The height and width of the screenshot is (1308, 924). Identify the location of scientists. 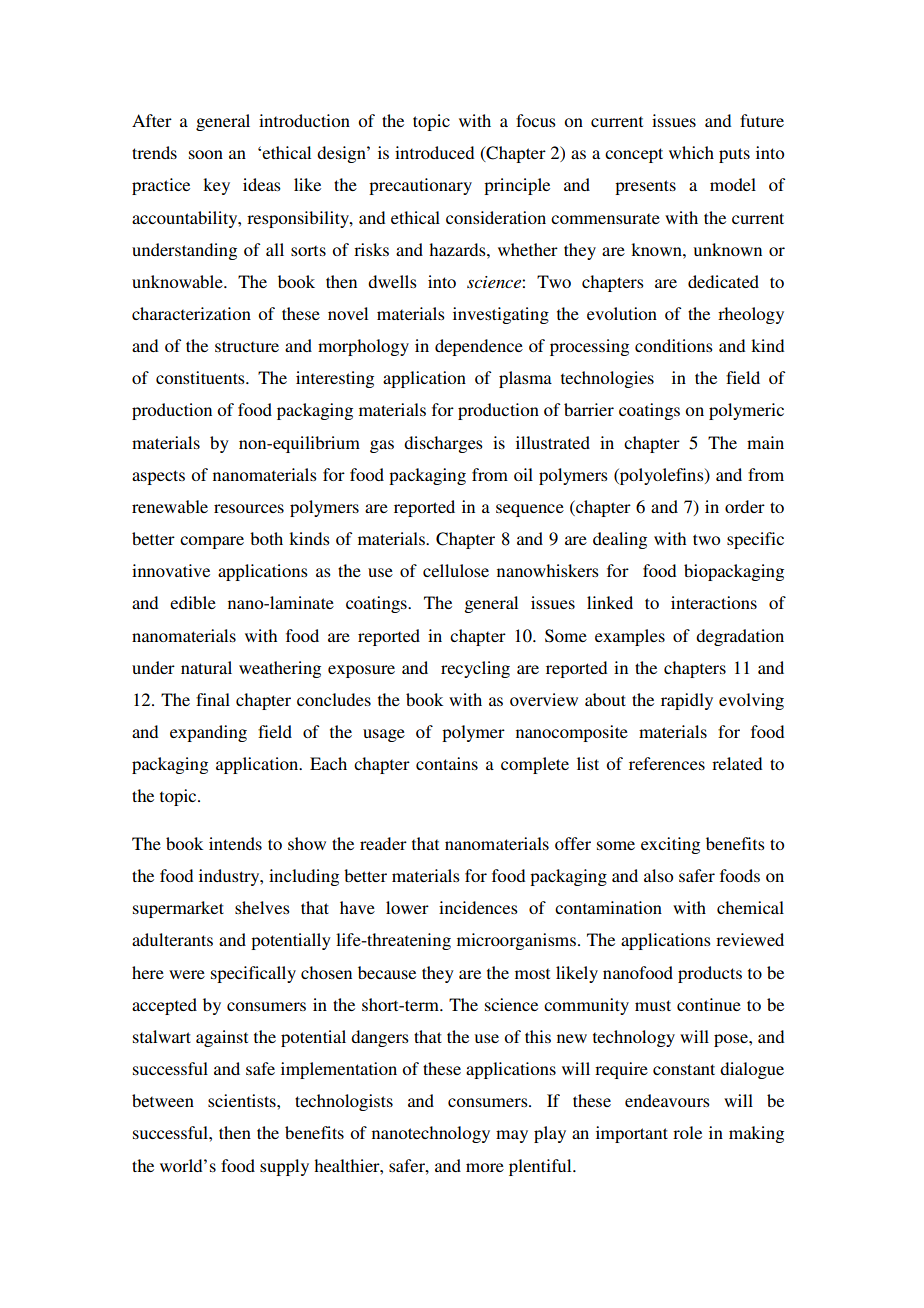
(243, 1100).
